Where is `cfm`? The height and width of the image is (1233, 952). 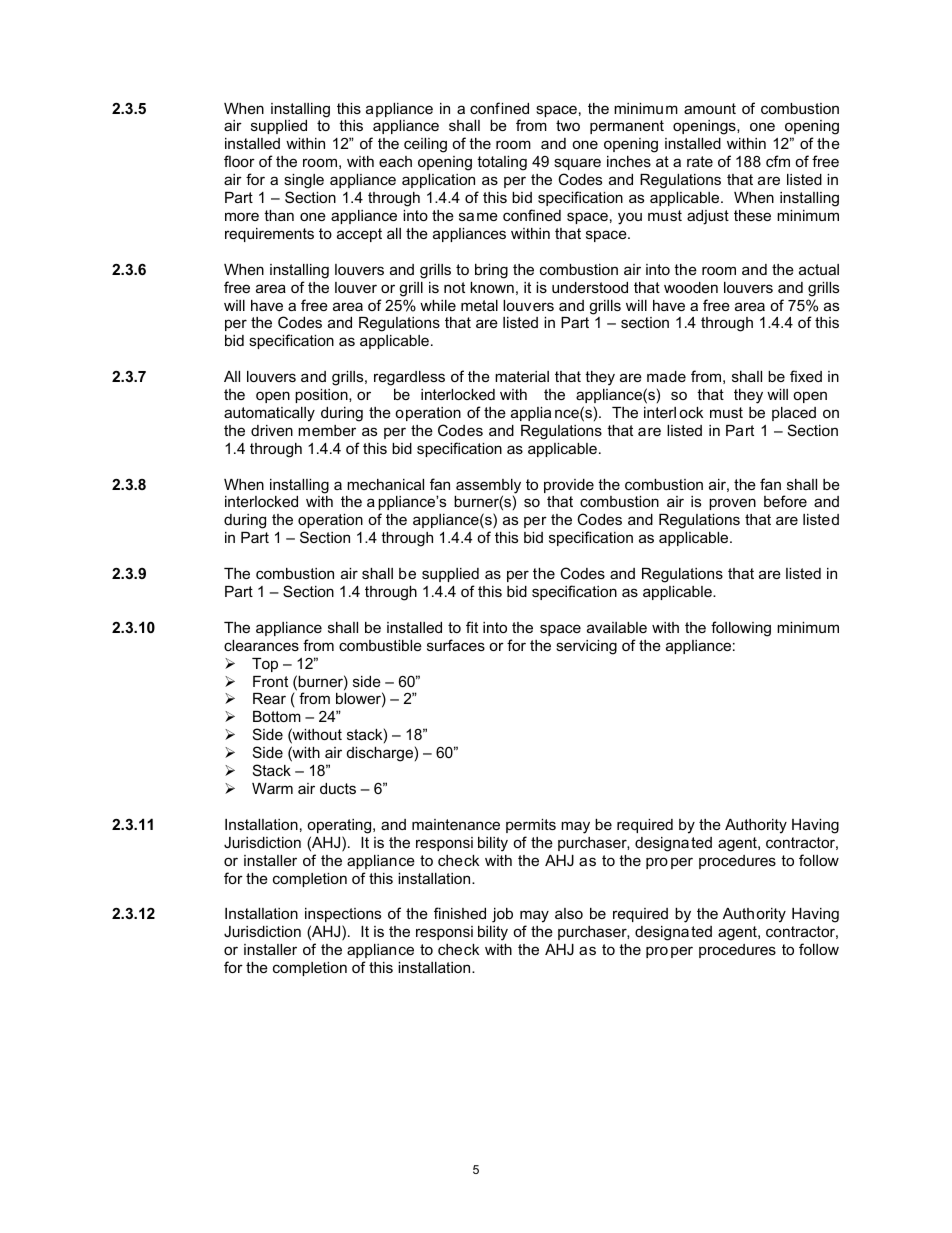
cfm is located at coordinates (778, 161).
